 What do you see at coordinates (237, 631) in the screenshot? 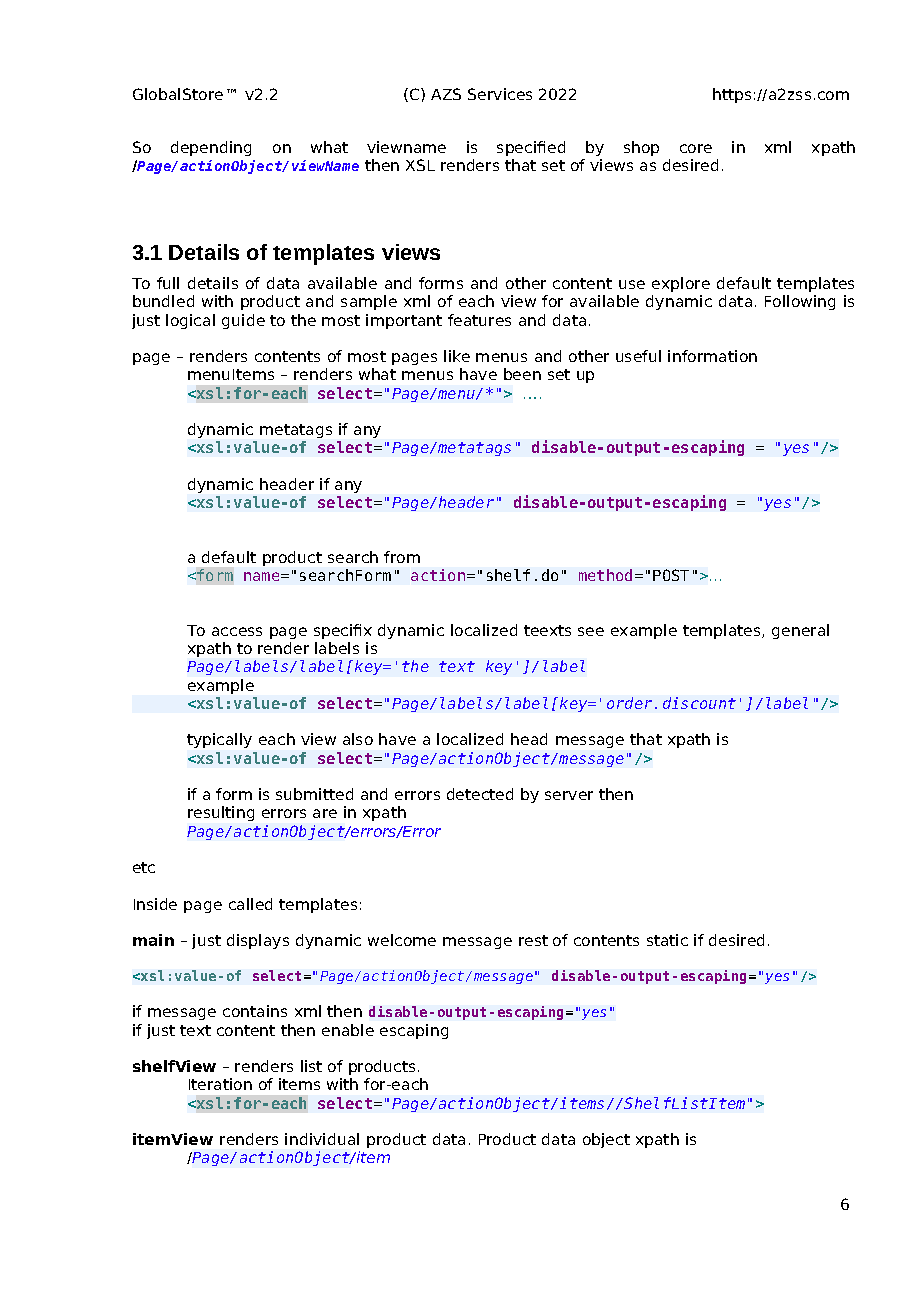
I see `access` at bounding box center [237, 631].
